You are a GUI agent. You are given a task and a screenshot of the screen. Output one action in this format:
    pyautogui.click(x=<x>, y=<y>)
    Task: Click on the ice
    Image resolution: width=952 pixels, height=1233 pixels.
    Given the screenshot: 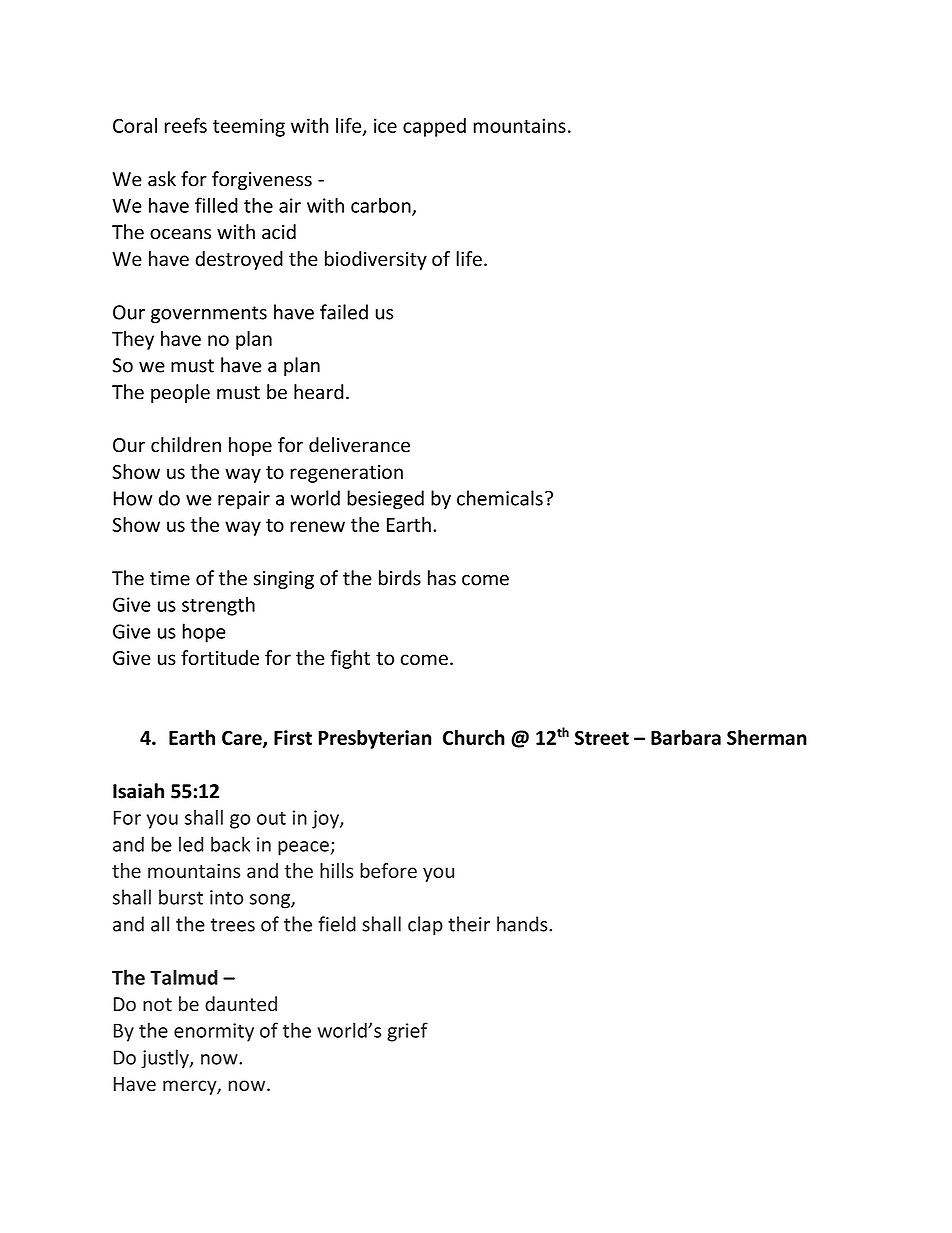 What is the action you would take?
    pyautogui.click(x=385, y=125)
